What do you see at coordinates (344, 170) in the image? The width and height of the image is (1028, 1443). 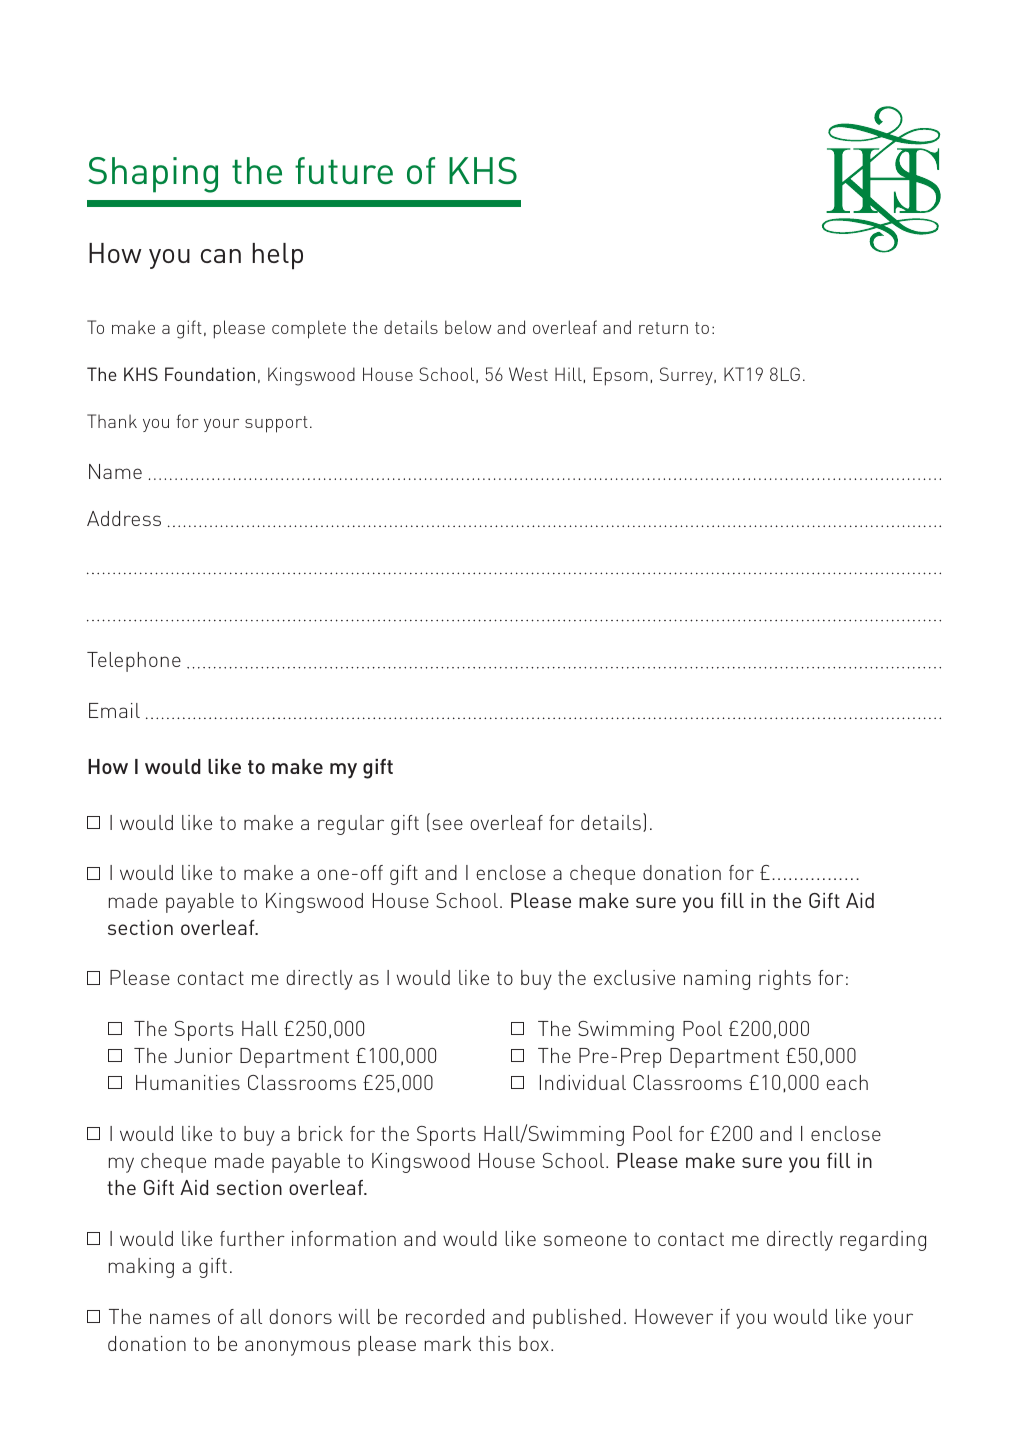 I see `future` at bounding box center [344, 170].
